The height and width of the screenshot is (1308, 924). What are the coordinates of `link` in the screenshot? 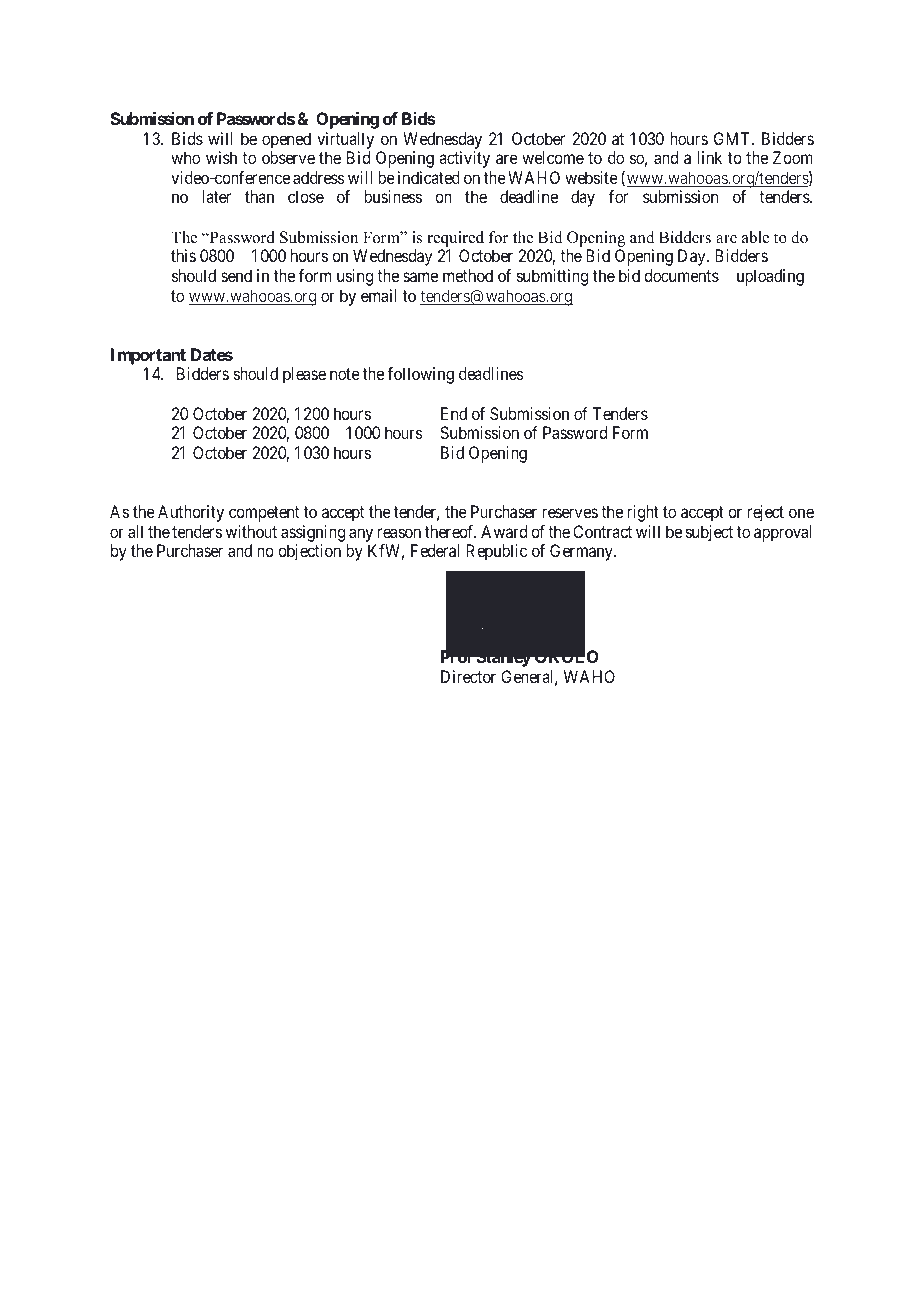 It's located at (709, 157).
